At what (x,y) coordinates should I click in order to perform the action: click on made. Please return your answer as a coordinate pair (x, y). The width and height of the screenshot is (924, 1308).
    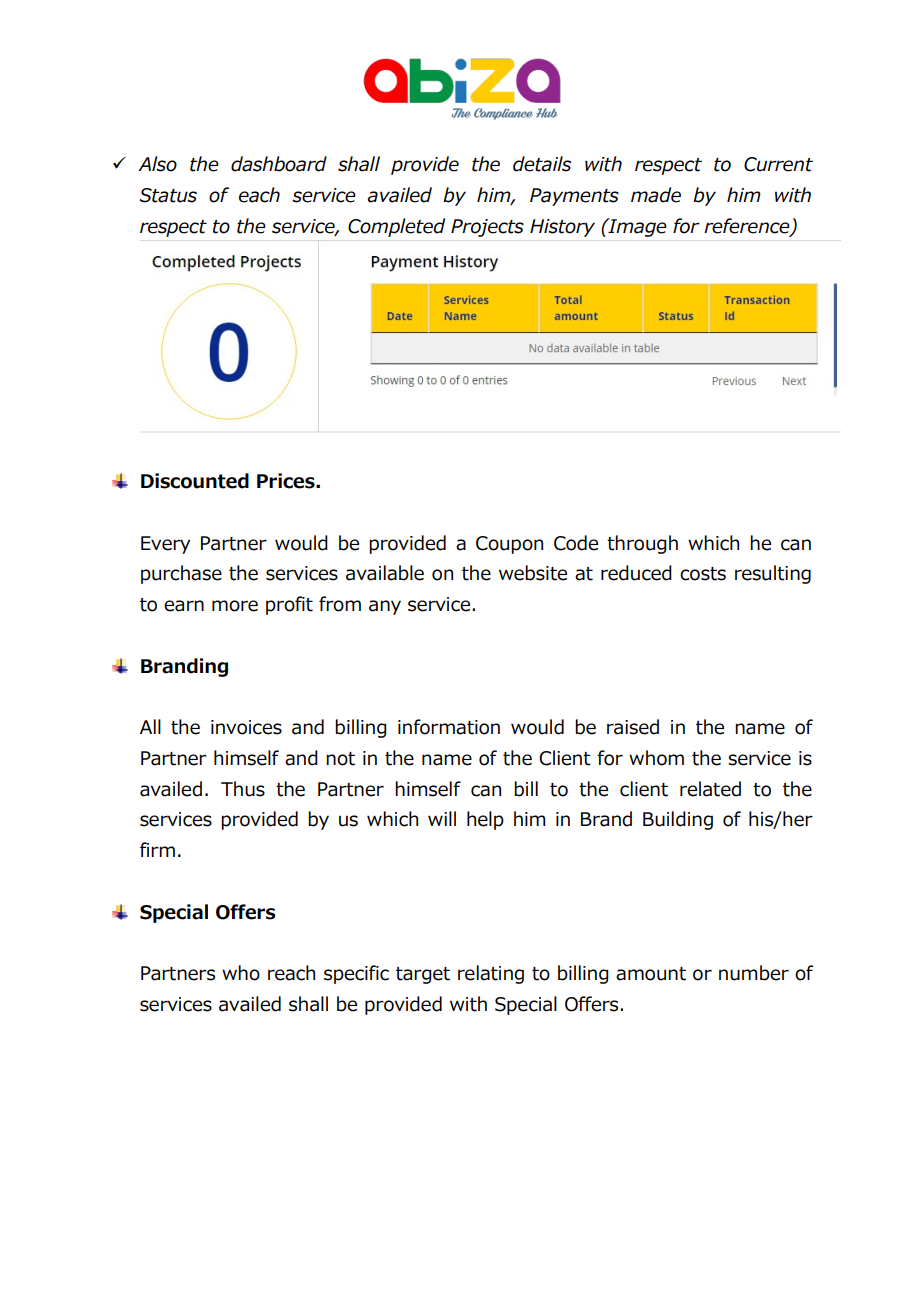
    Looking at the image, I should click on (656, 195).
